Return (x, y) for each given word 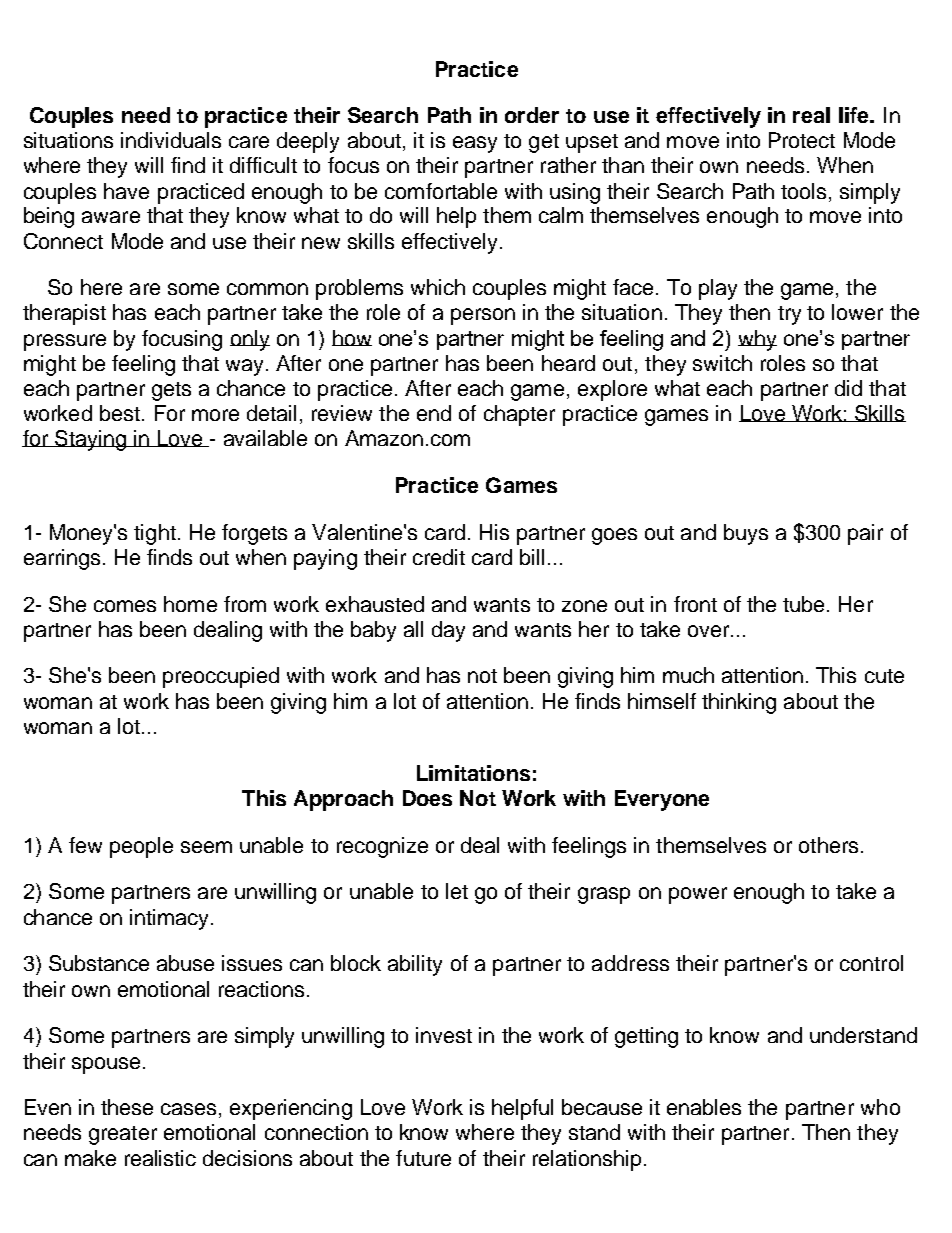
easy (475, 144)
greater (123, 1135)
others (828, 845)
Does (427, 798)
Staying (90, 440)
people (141, 847)
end (434, 413)
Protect (802, 140)
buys (746, 534)
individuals (171, 140)
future (423, 1158)
